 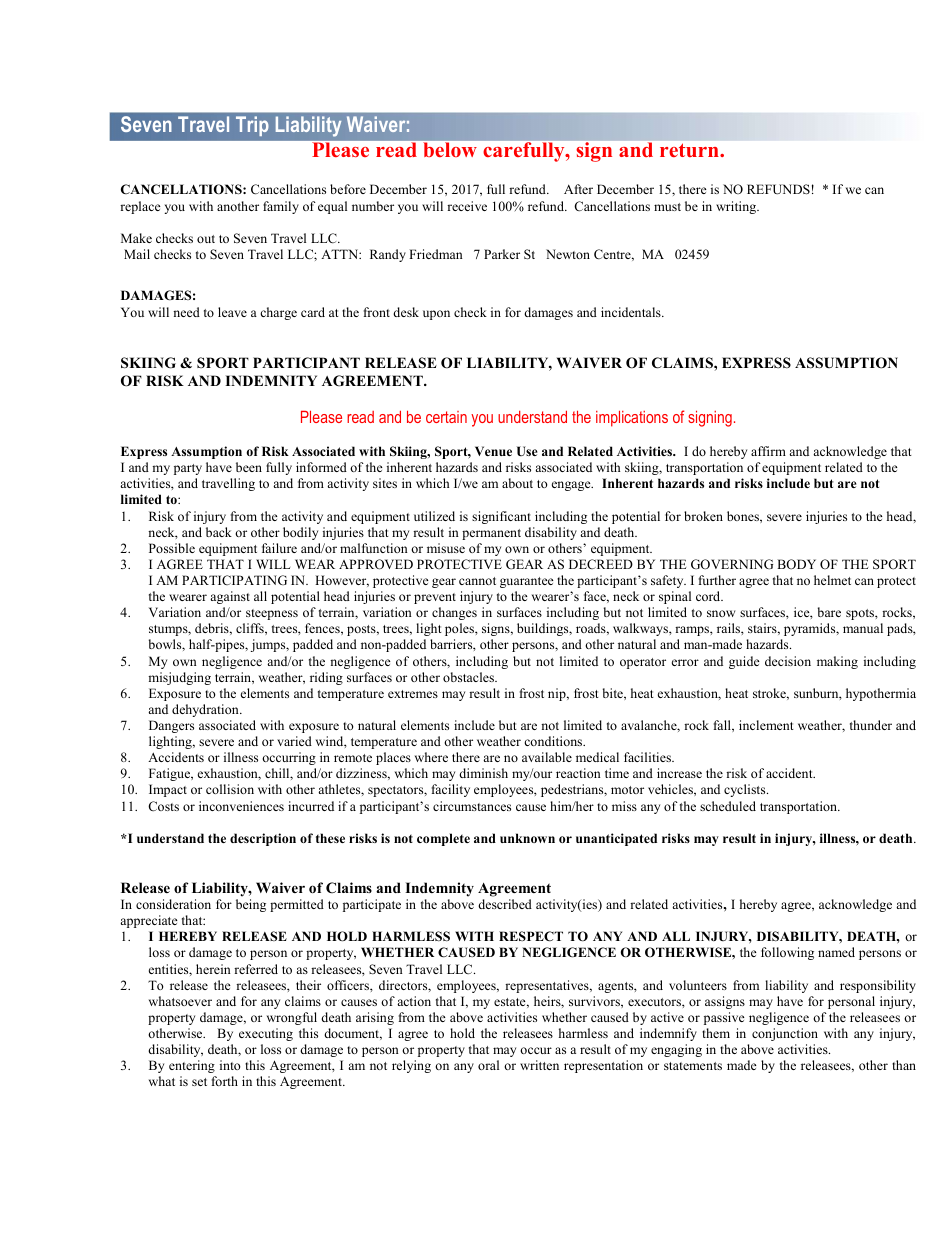 I want to click on affirm, so click(x=768, y=451).
